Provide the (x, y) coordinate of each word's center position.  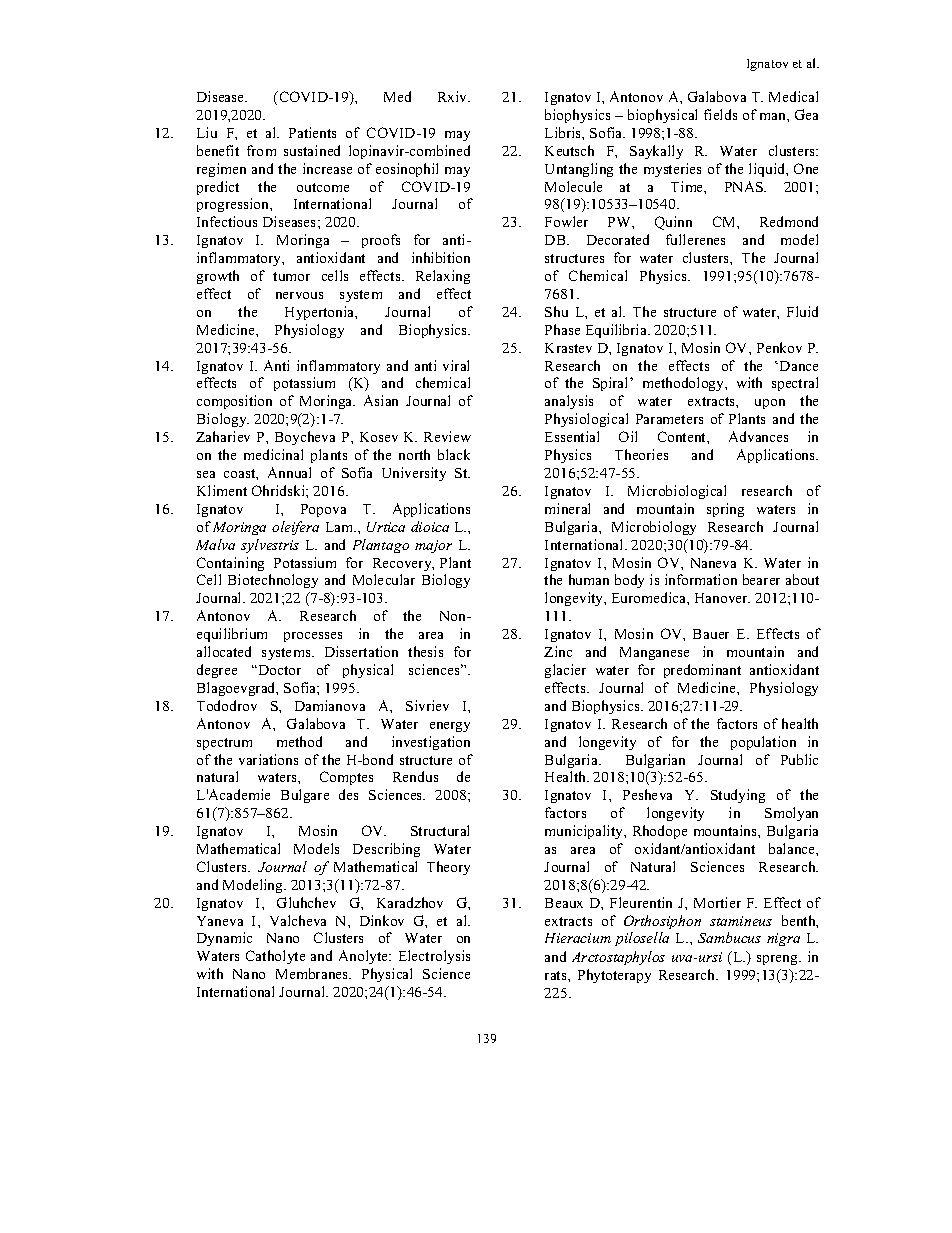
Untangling (579, 170)
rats (557, 975)
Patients (312, 132)
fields (720, 114)
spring (725, 510)
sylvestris (270, 546)
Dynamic (224, 939)
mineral (567, 508)
